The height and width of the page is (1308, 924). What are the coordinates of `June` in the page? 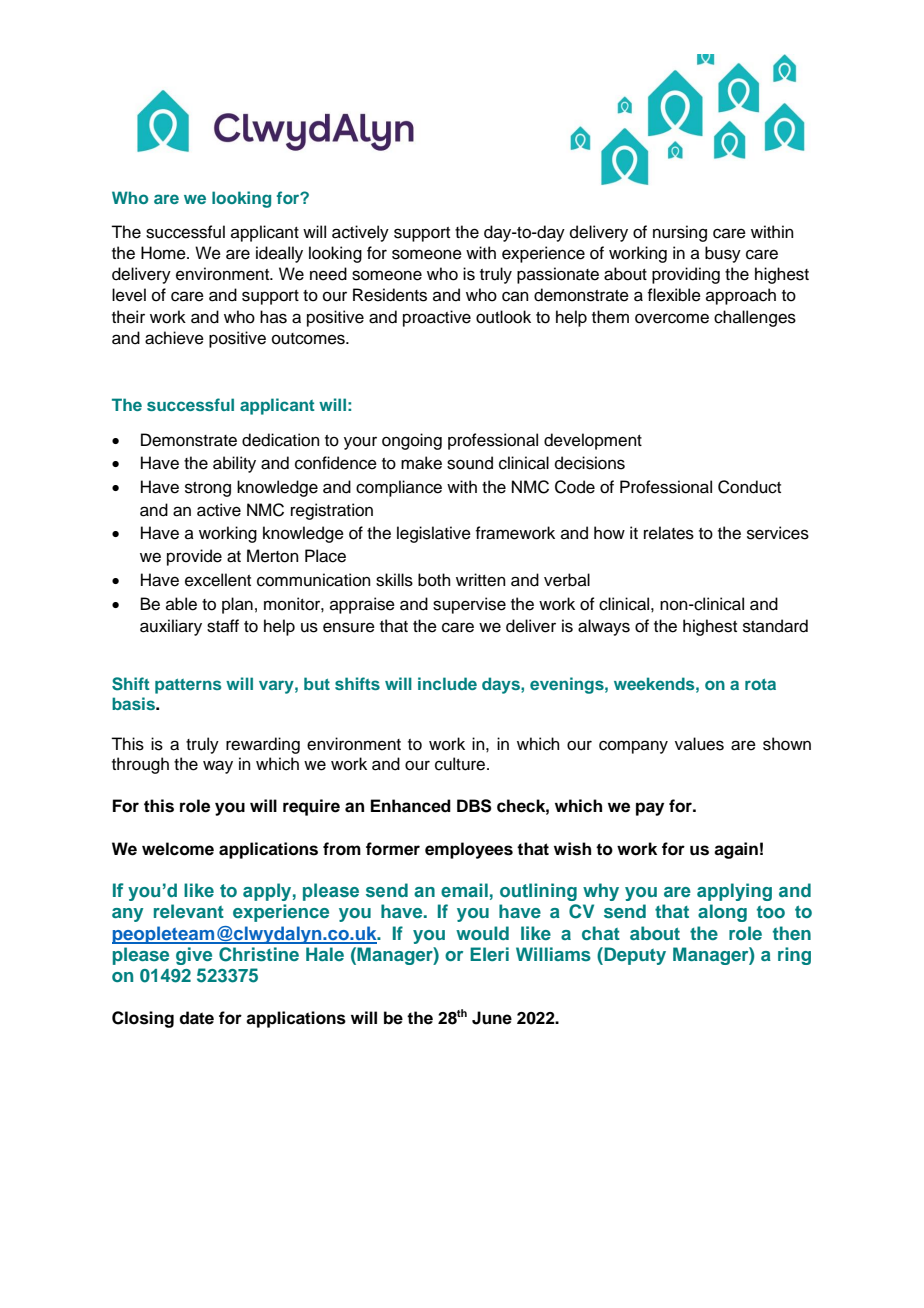 It's located at (492, 1018).
